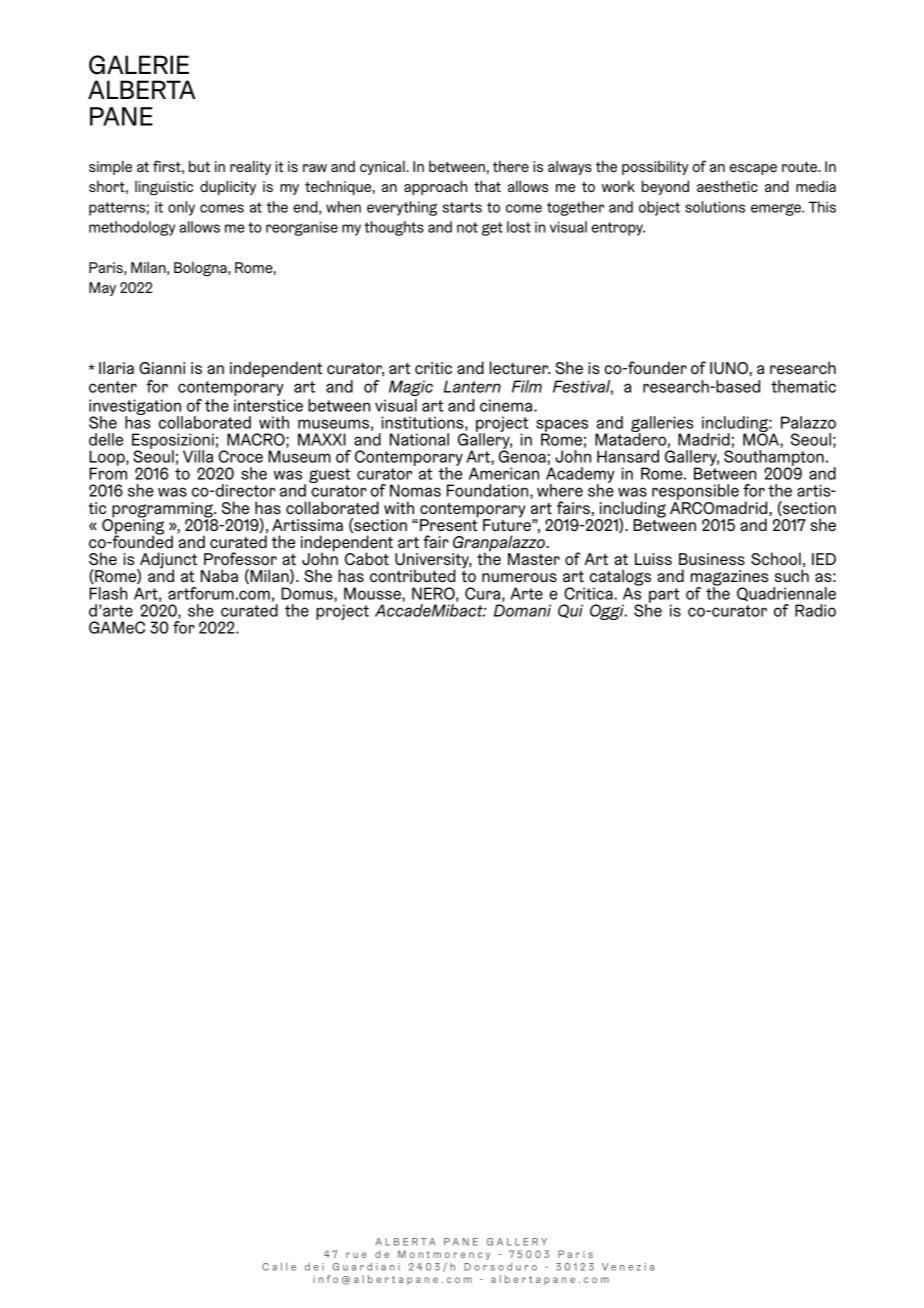  I want to click on Flash, so click(108, 593).
